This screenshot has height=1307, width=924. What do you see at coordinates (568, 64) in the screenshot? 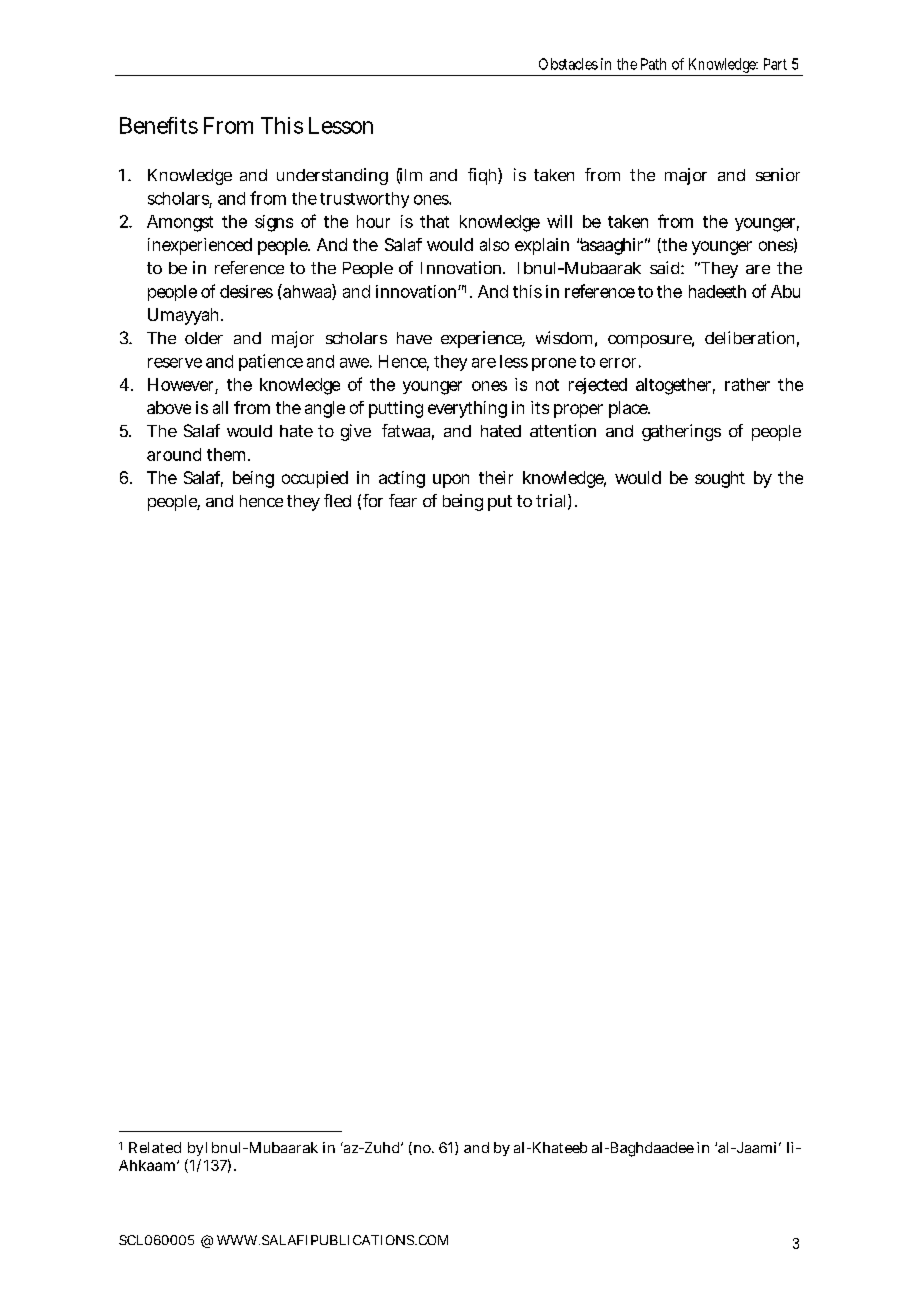
I see `Obstacles` at bounding box center [568, 64].
